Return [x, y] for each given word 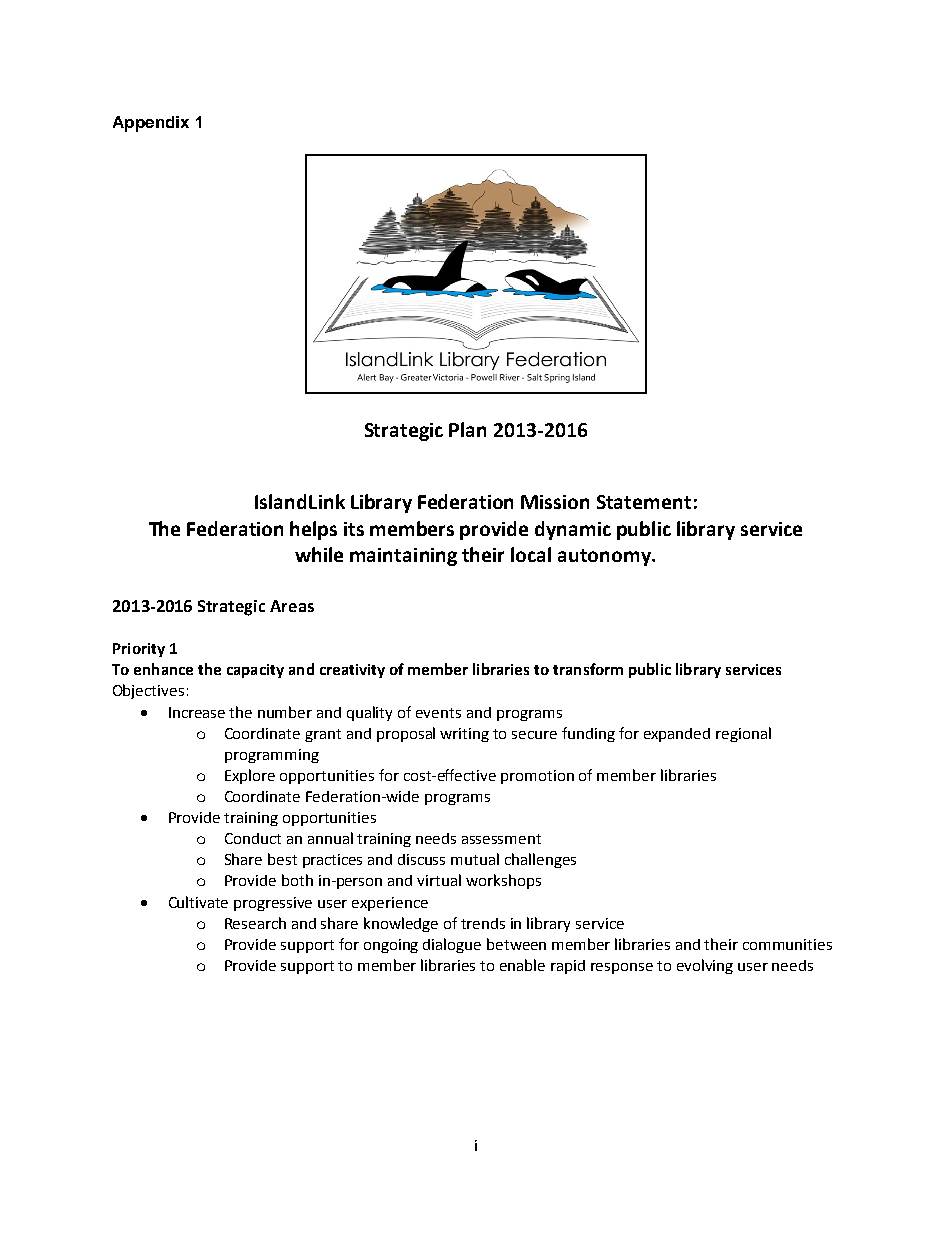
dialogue [452, 945]
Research [255, 923]
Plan [467, 429]
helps [313, 530]
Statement [644, 502]
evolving [705, 966]
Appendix [151, 124]
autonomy [606, 557]
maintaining [403, 557]
